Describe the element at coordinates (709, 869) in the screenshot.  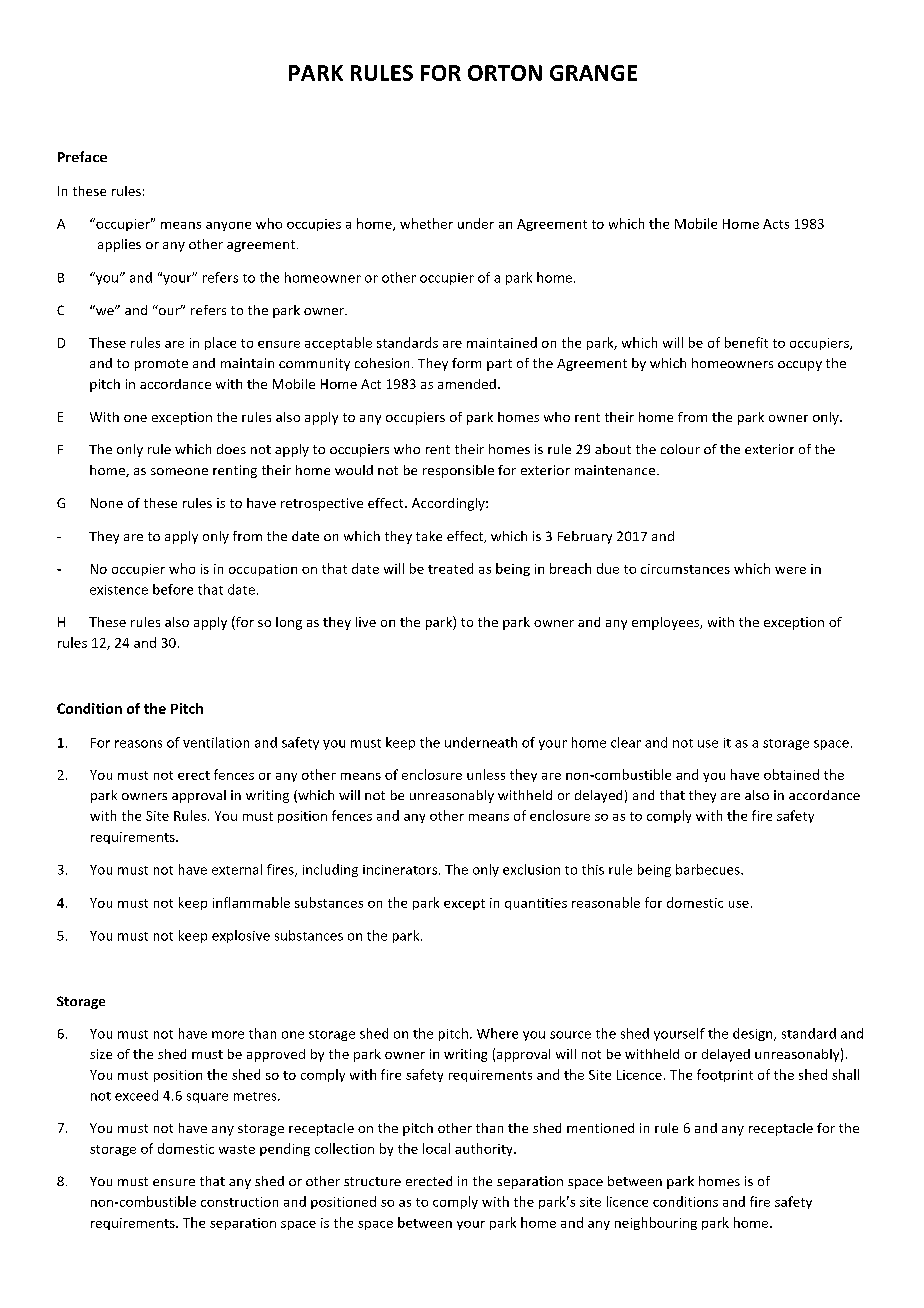
I see `barbecues` at that location.
